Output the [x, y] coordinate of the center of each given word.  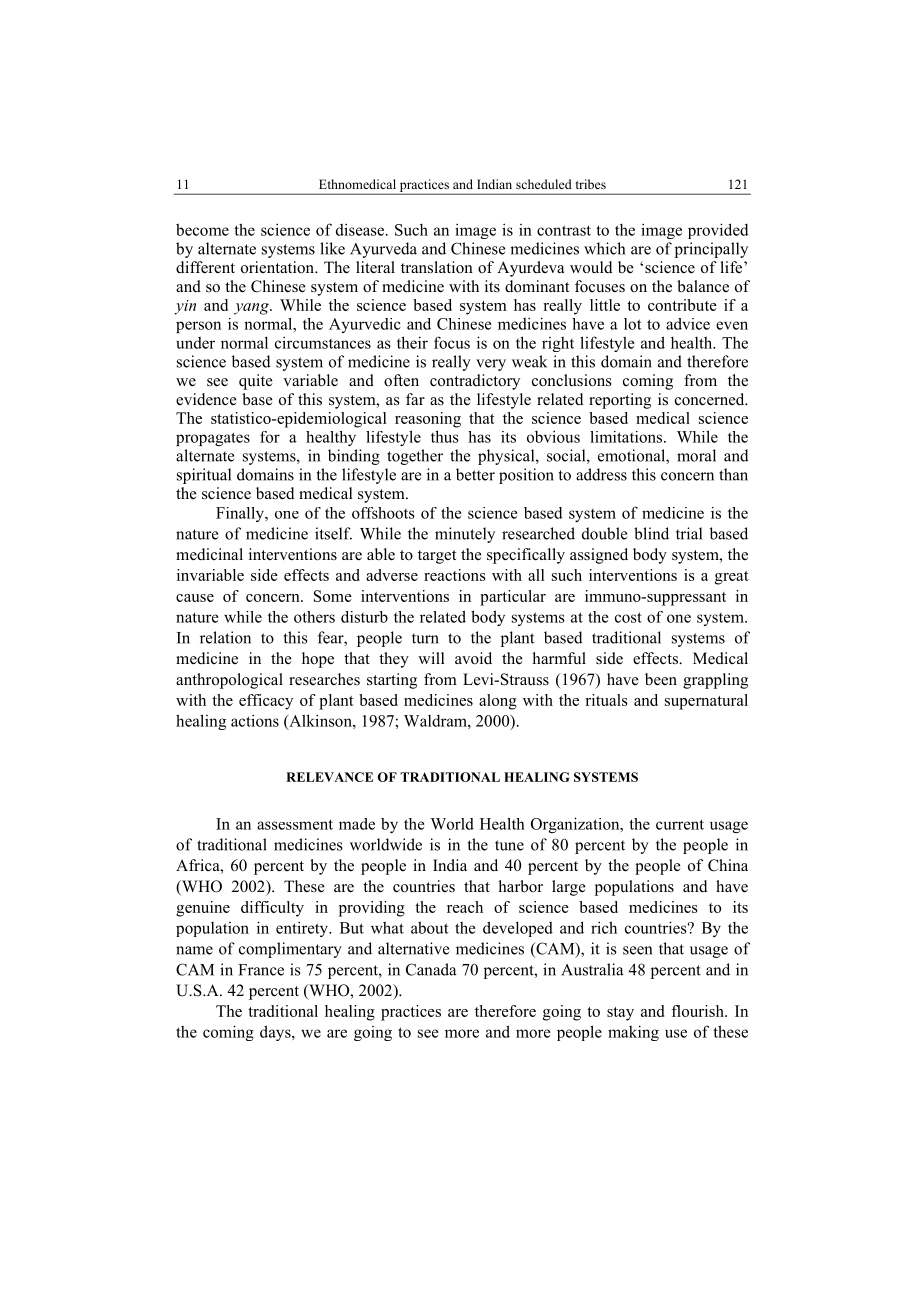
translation [437, 267]
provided [718, 231]
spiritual [204, 476]
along [498, 702]
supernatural [706, 702]
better [475, 474]
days [276, 1033]
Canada [431, 969]
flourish [698, 1011]
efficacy [266, 702]
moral [696, 455]
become [202, 229]
